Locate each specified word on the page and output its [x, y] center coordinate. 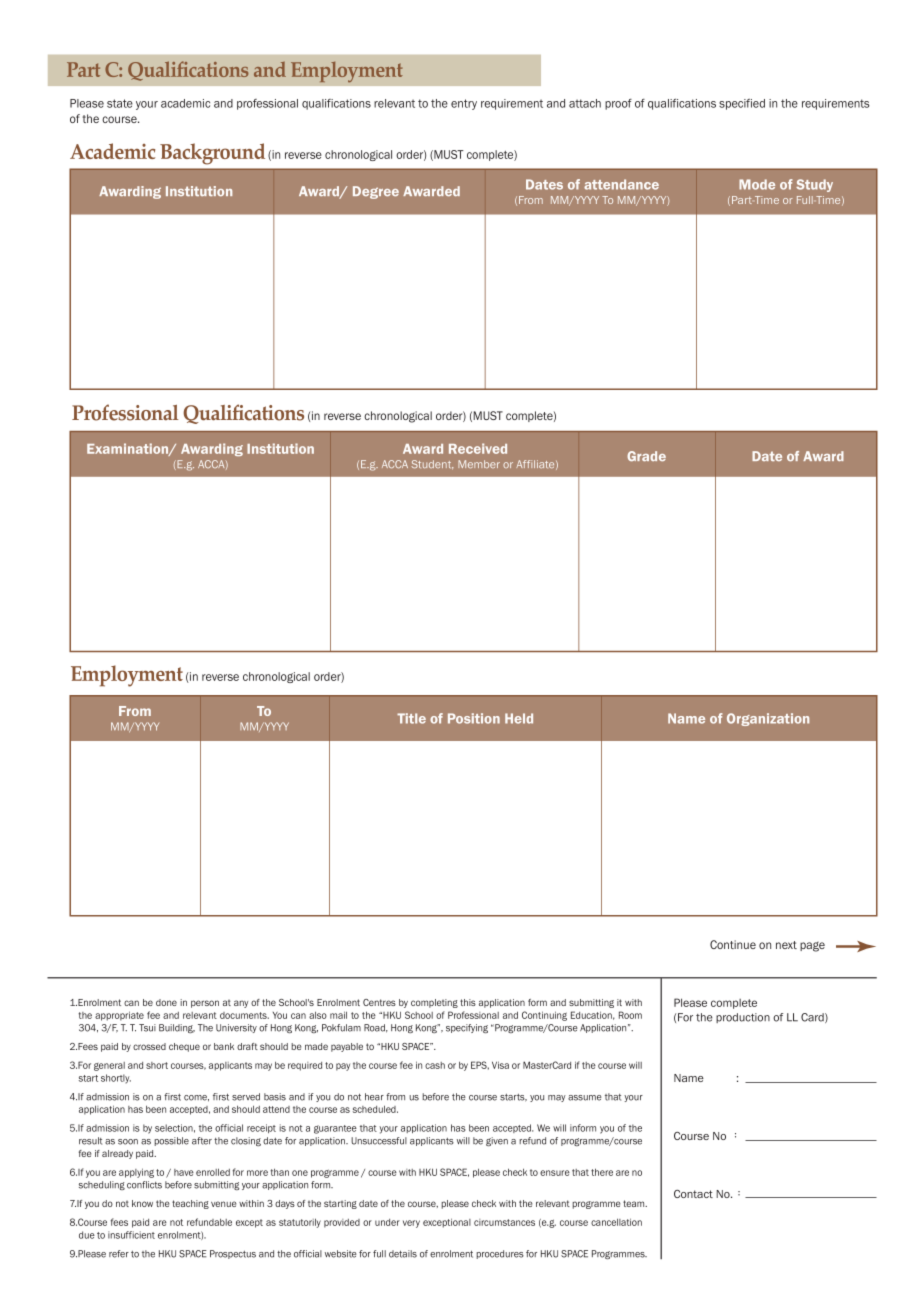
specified [742, 104]
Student [432, 464]
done [166, 1002]
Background [212, 154]
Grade [646, 456]
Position [474, 718]
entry [464, 104]
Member [479, 464]
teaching [190, 1204]
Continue [733, 944]
